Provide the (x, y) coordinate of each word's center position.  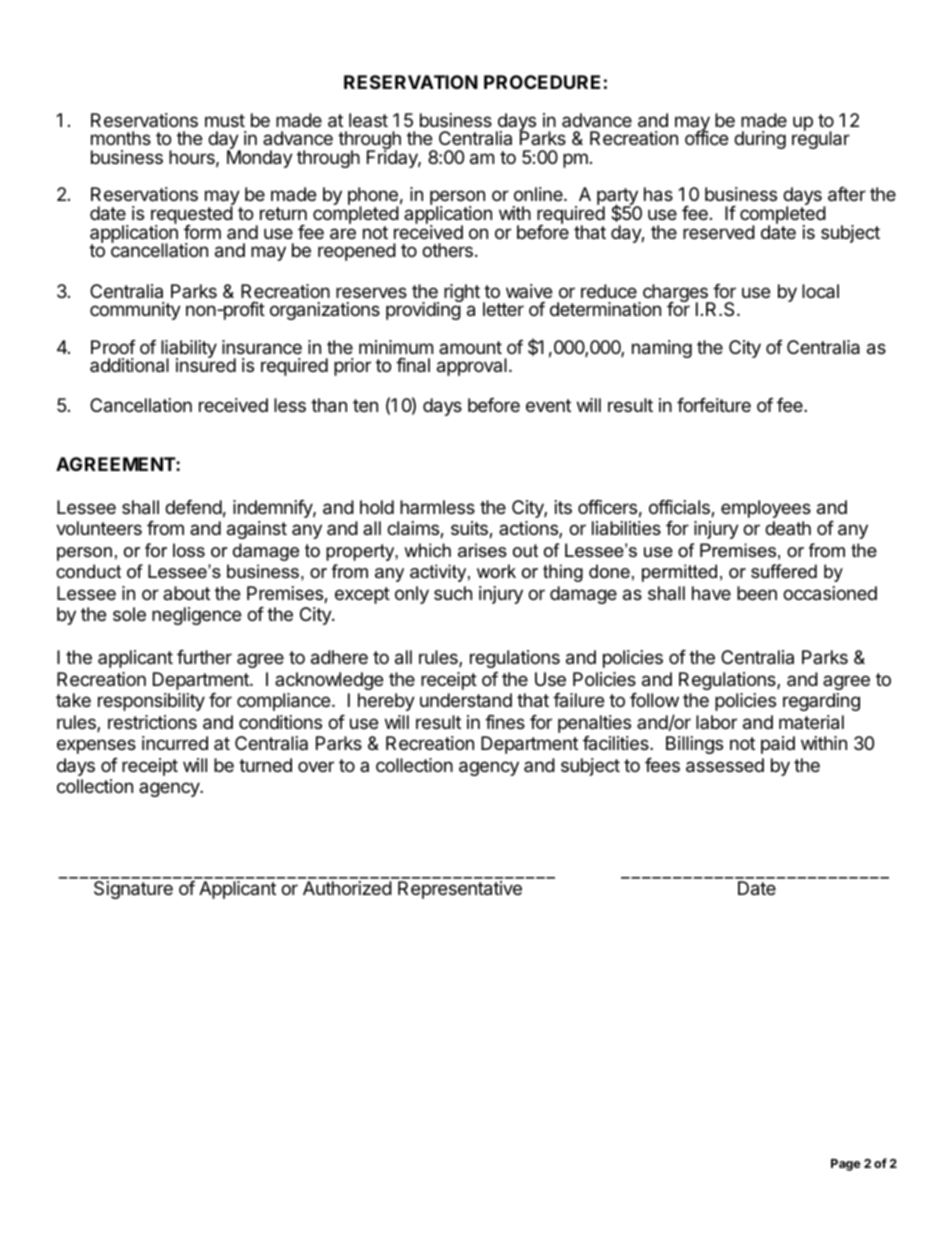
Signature (133, 890)
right (462, 293)
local (820, 291)
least (368, 120)
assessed (725, 765)
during (760, 140)
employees (766, 509)
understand (466, 700)
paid (778, 745)
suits (470, 529)
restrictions (152, 722)
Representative (460, 890)
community (135, 311)
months (121, 138)
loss (189, 550)
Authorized (347, 888)
